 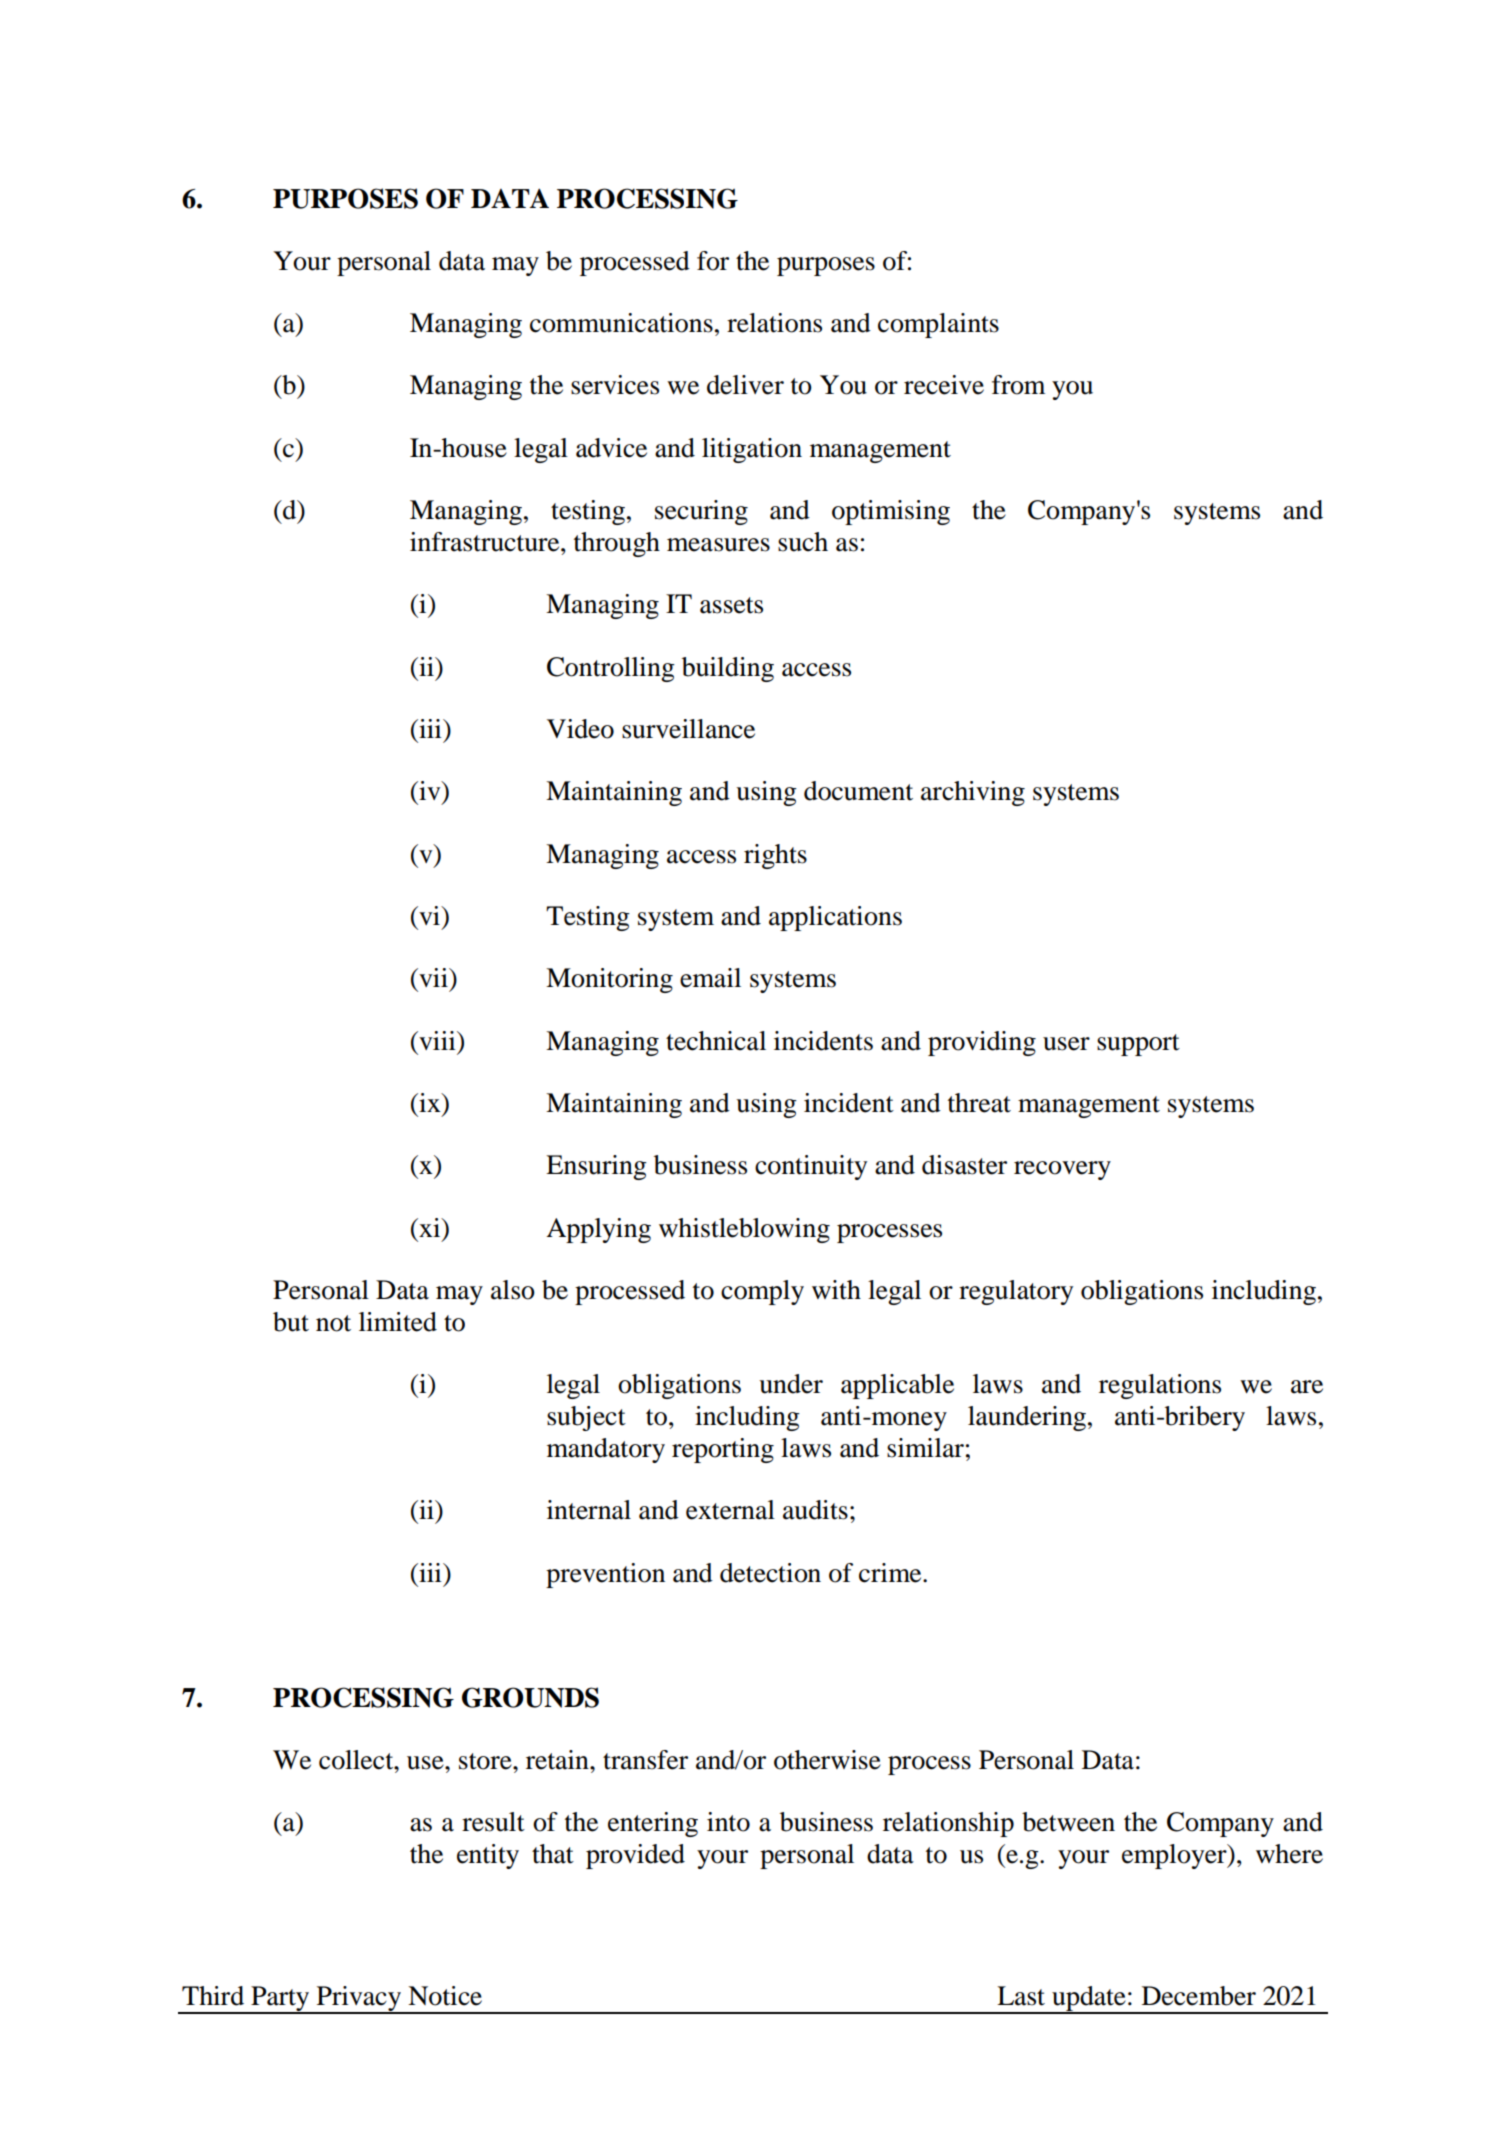 I want to click on detection, so click(x=770, y=1573).
